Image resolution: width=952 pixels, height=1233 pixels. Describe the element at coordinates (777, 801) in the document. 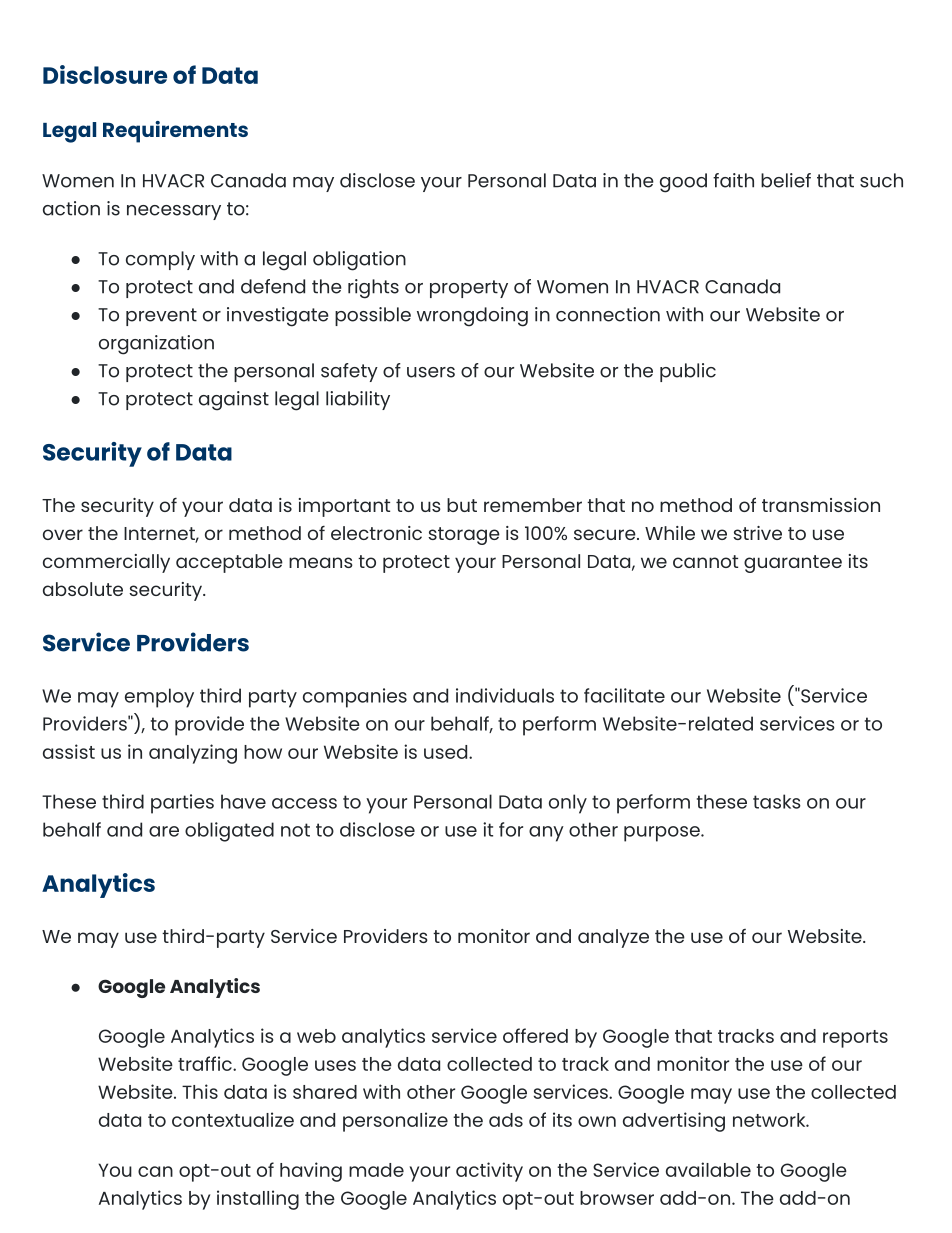

I see `tasks` at that location.
